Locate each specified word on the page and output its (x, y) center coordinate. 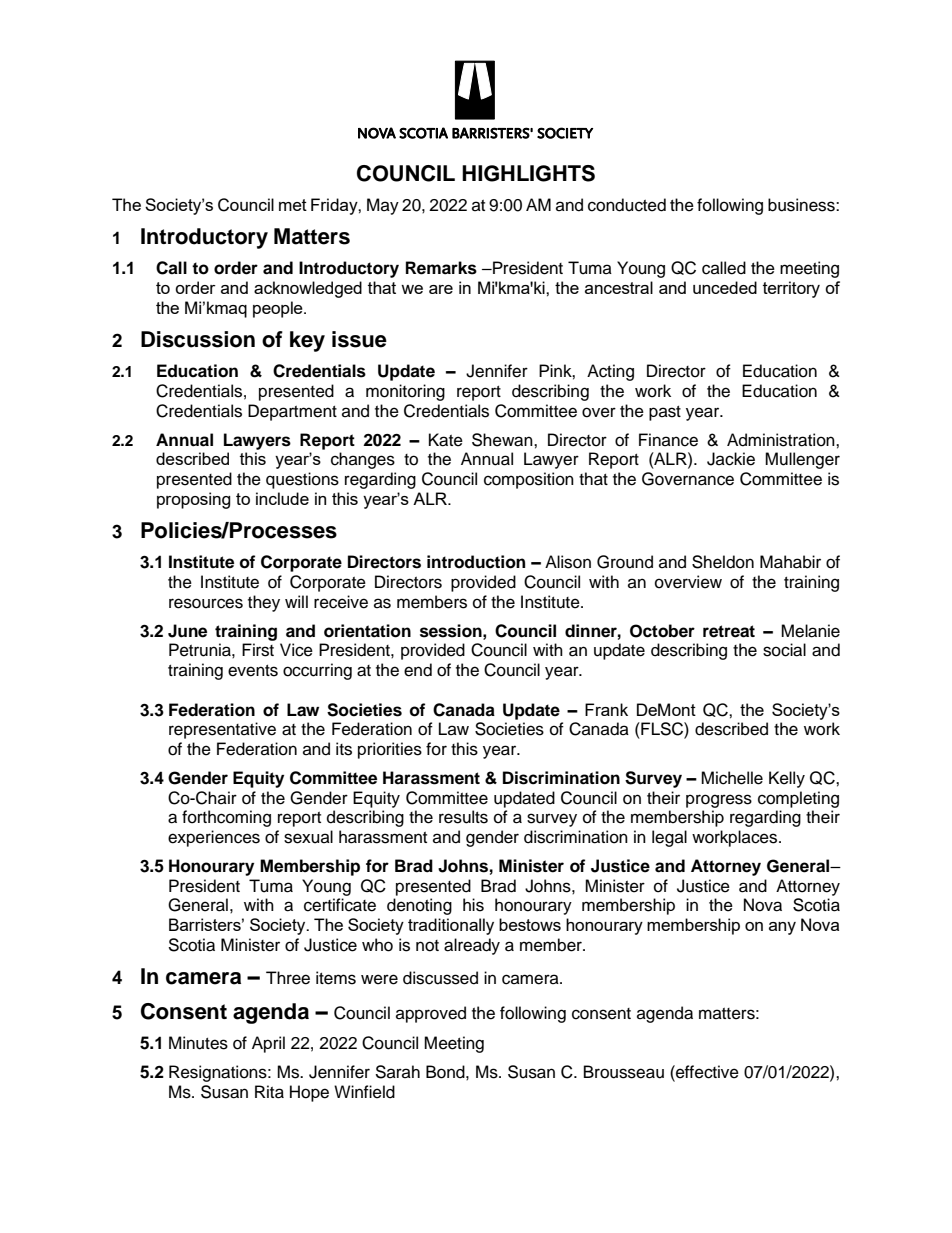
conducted (627, 205)
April (268, 1044)
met (293, 205)
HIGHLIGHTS (528, 173)
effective (706, 1072)
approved (431, 1014)
